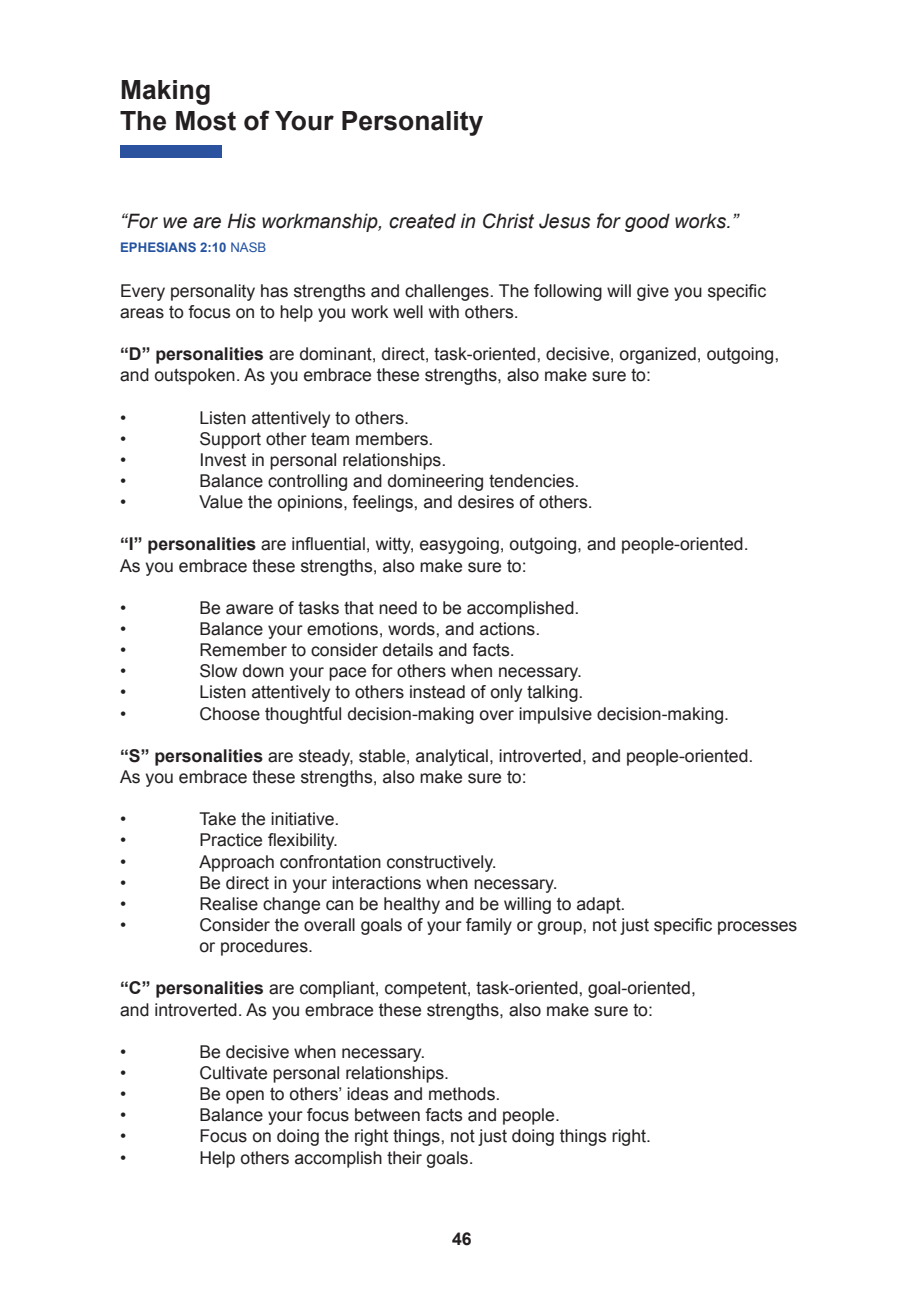 The width and height of the document is (924, 1311). What do you see at coordinates (206, 121) in the document?
I see `Most` at bounding box center [206, 121].
